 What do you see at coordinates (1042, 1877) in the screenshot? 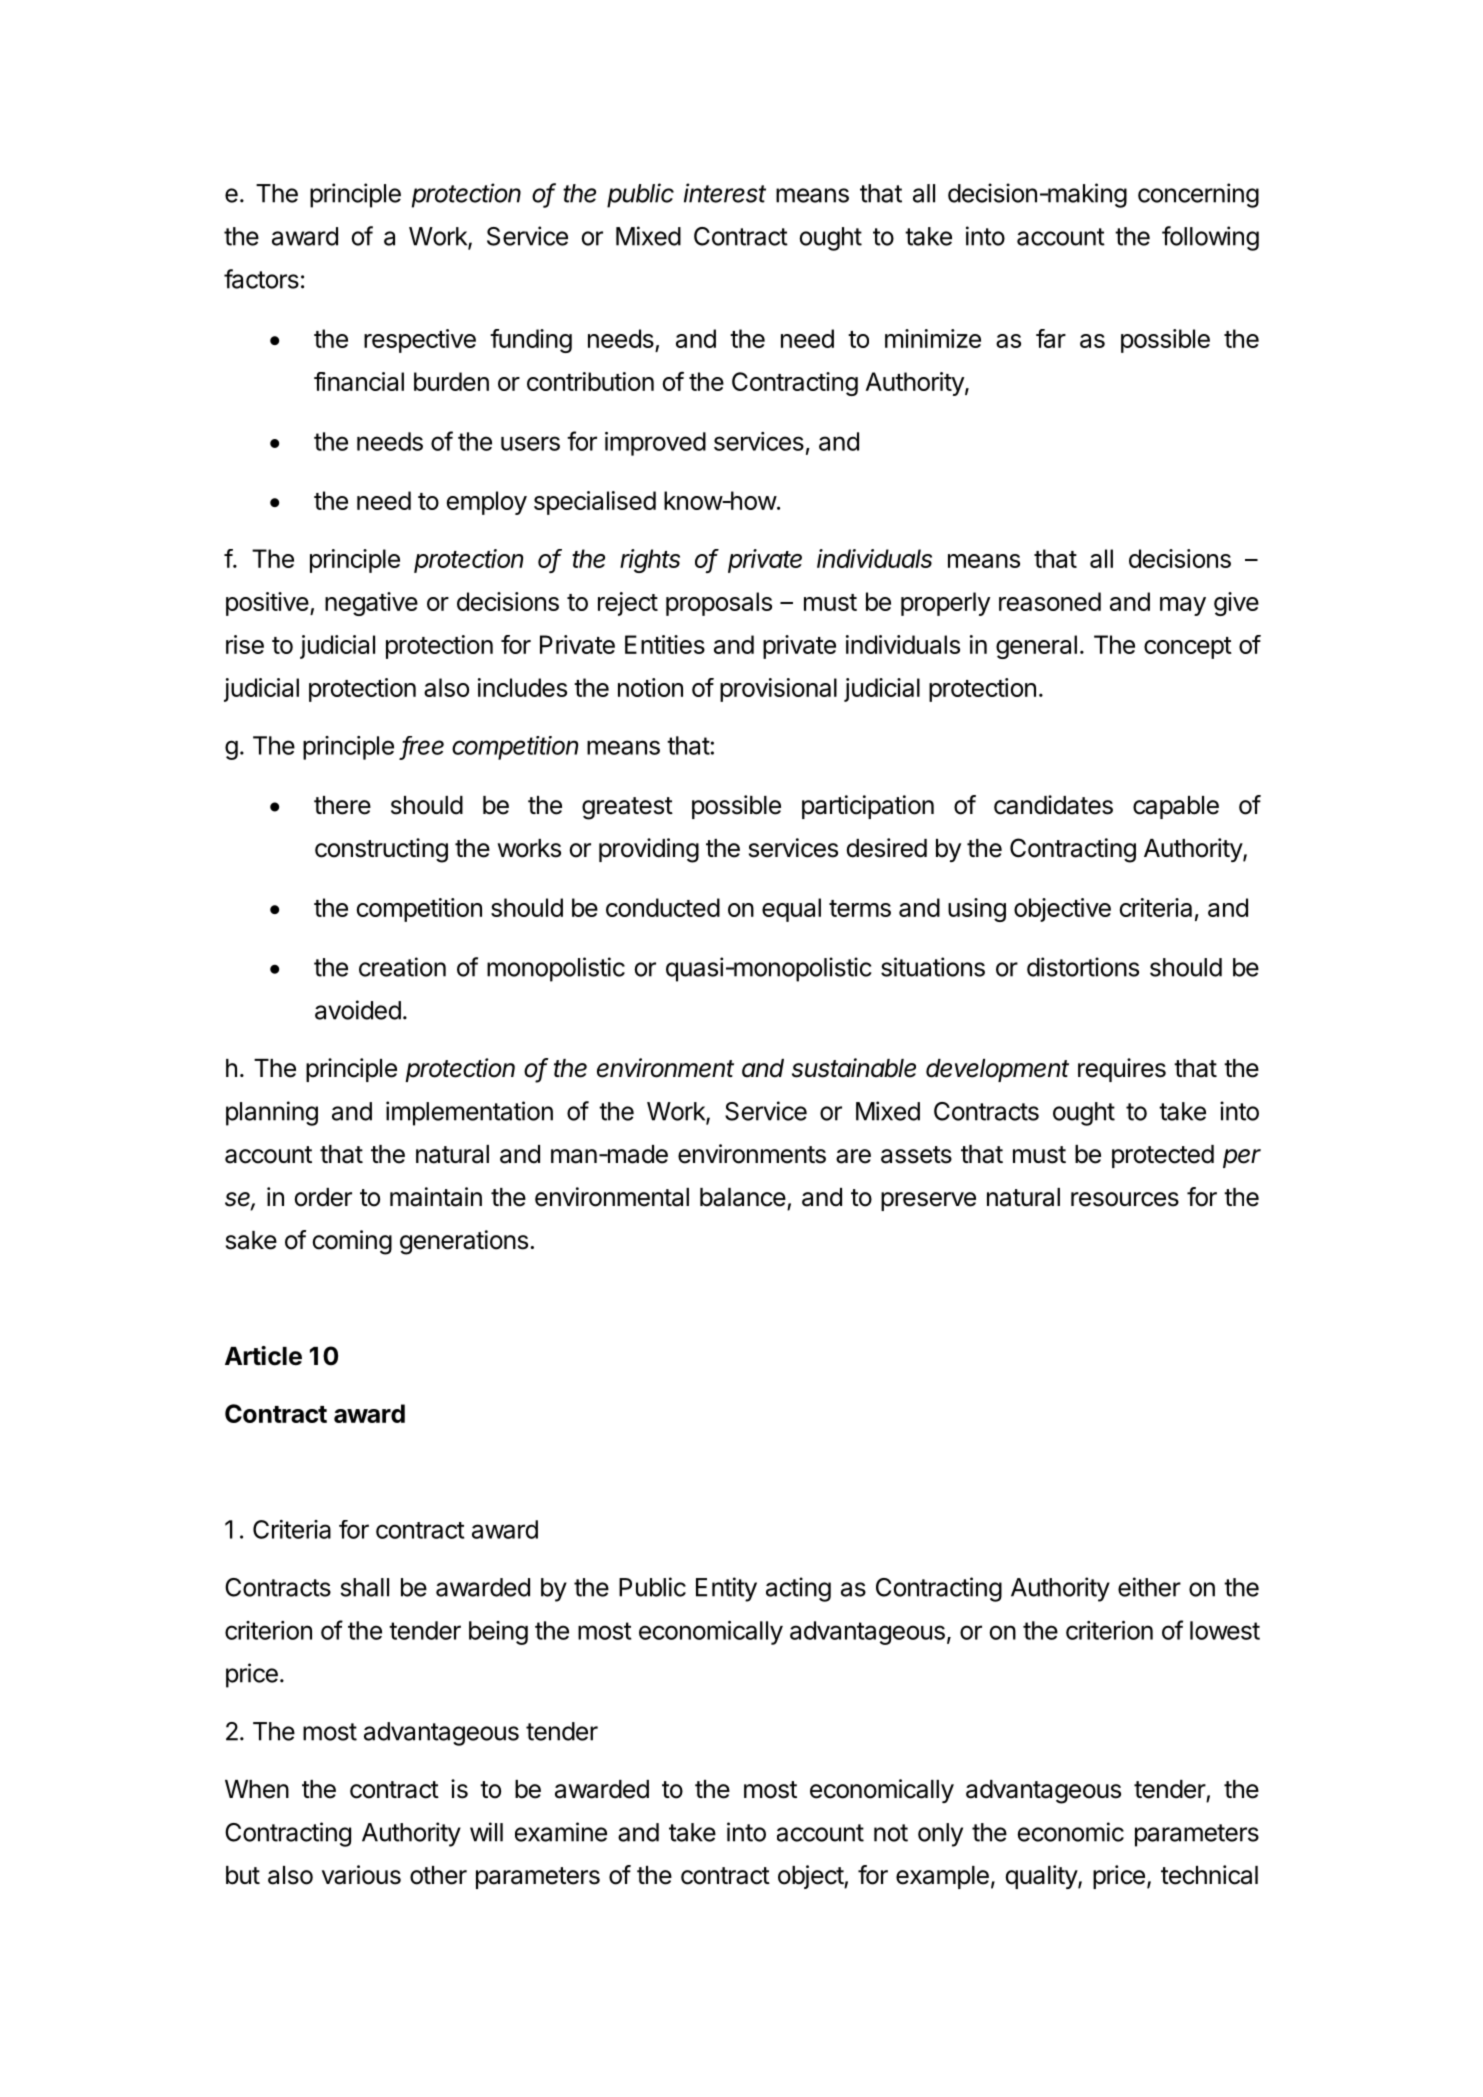
I see `quality` at bounding box center [1042, 1877].
